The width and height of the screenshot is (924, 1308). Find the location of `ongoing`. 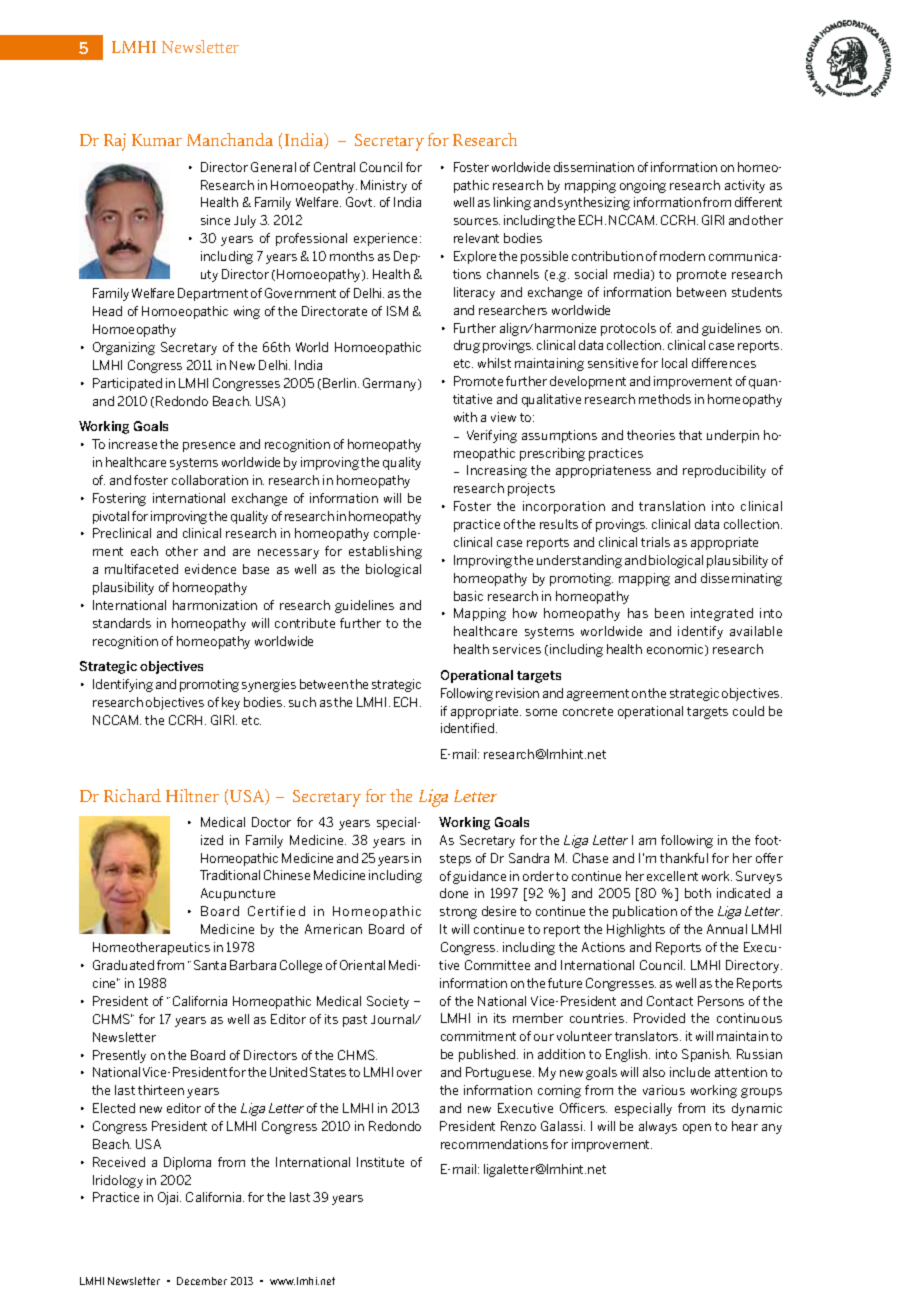

ongoing is located at coordinates (643, 186).
